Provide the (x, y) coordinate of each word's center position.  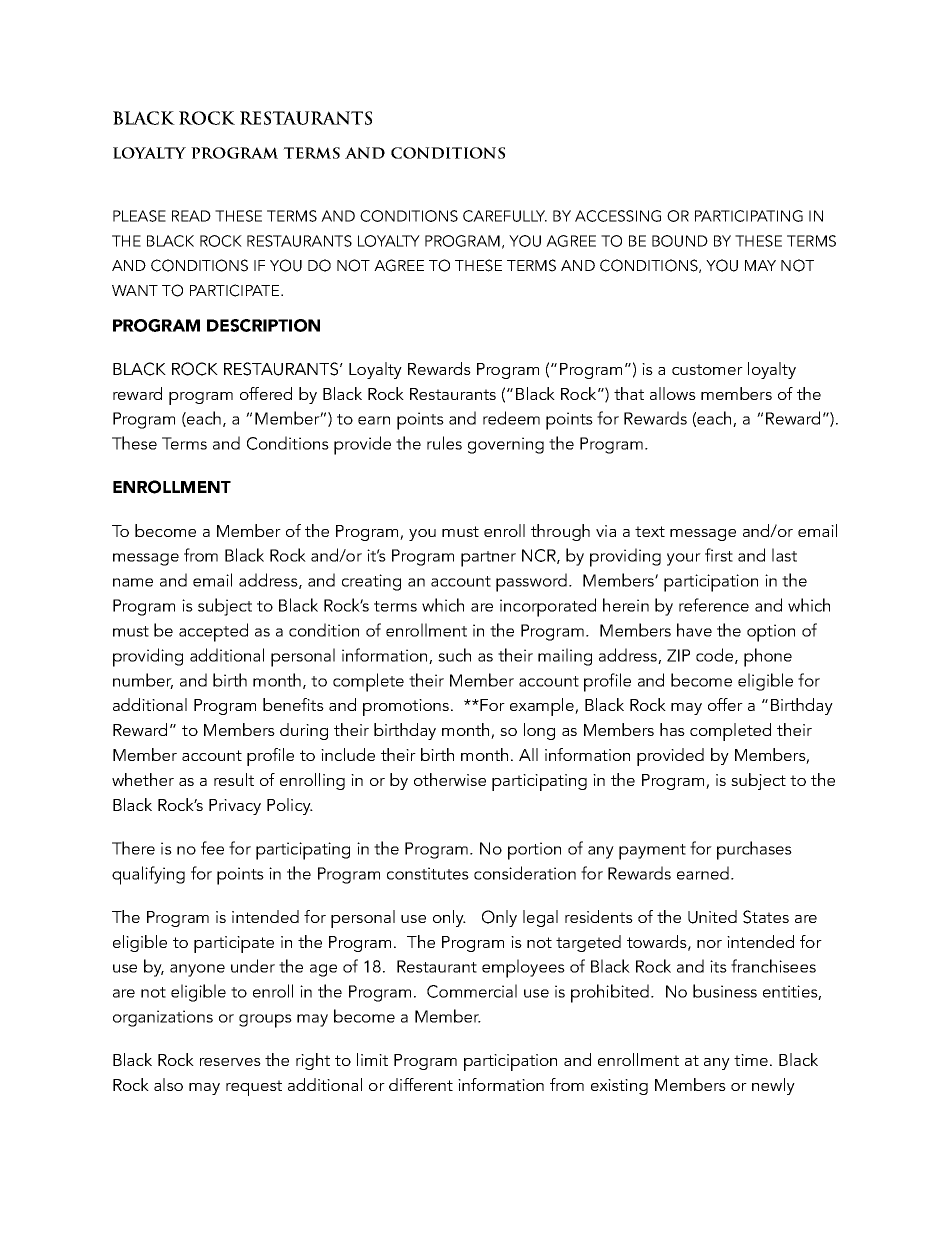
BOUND (680, 241)
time (751, 1060)
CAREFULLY (505, 216)
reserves (230, 1062)
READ (191, 216)
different (421, 1084)
